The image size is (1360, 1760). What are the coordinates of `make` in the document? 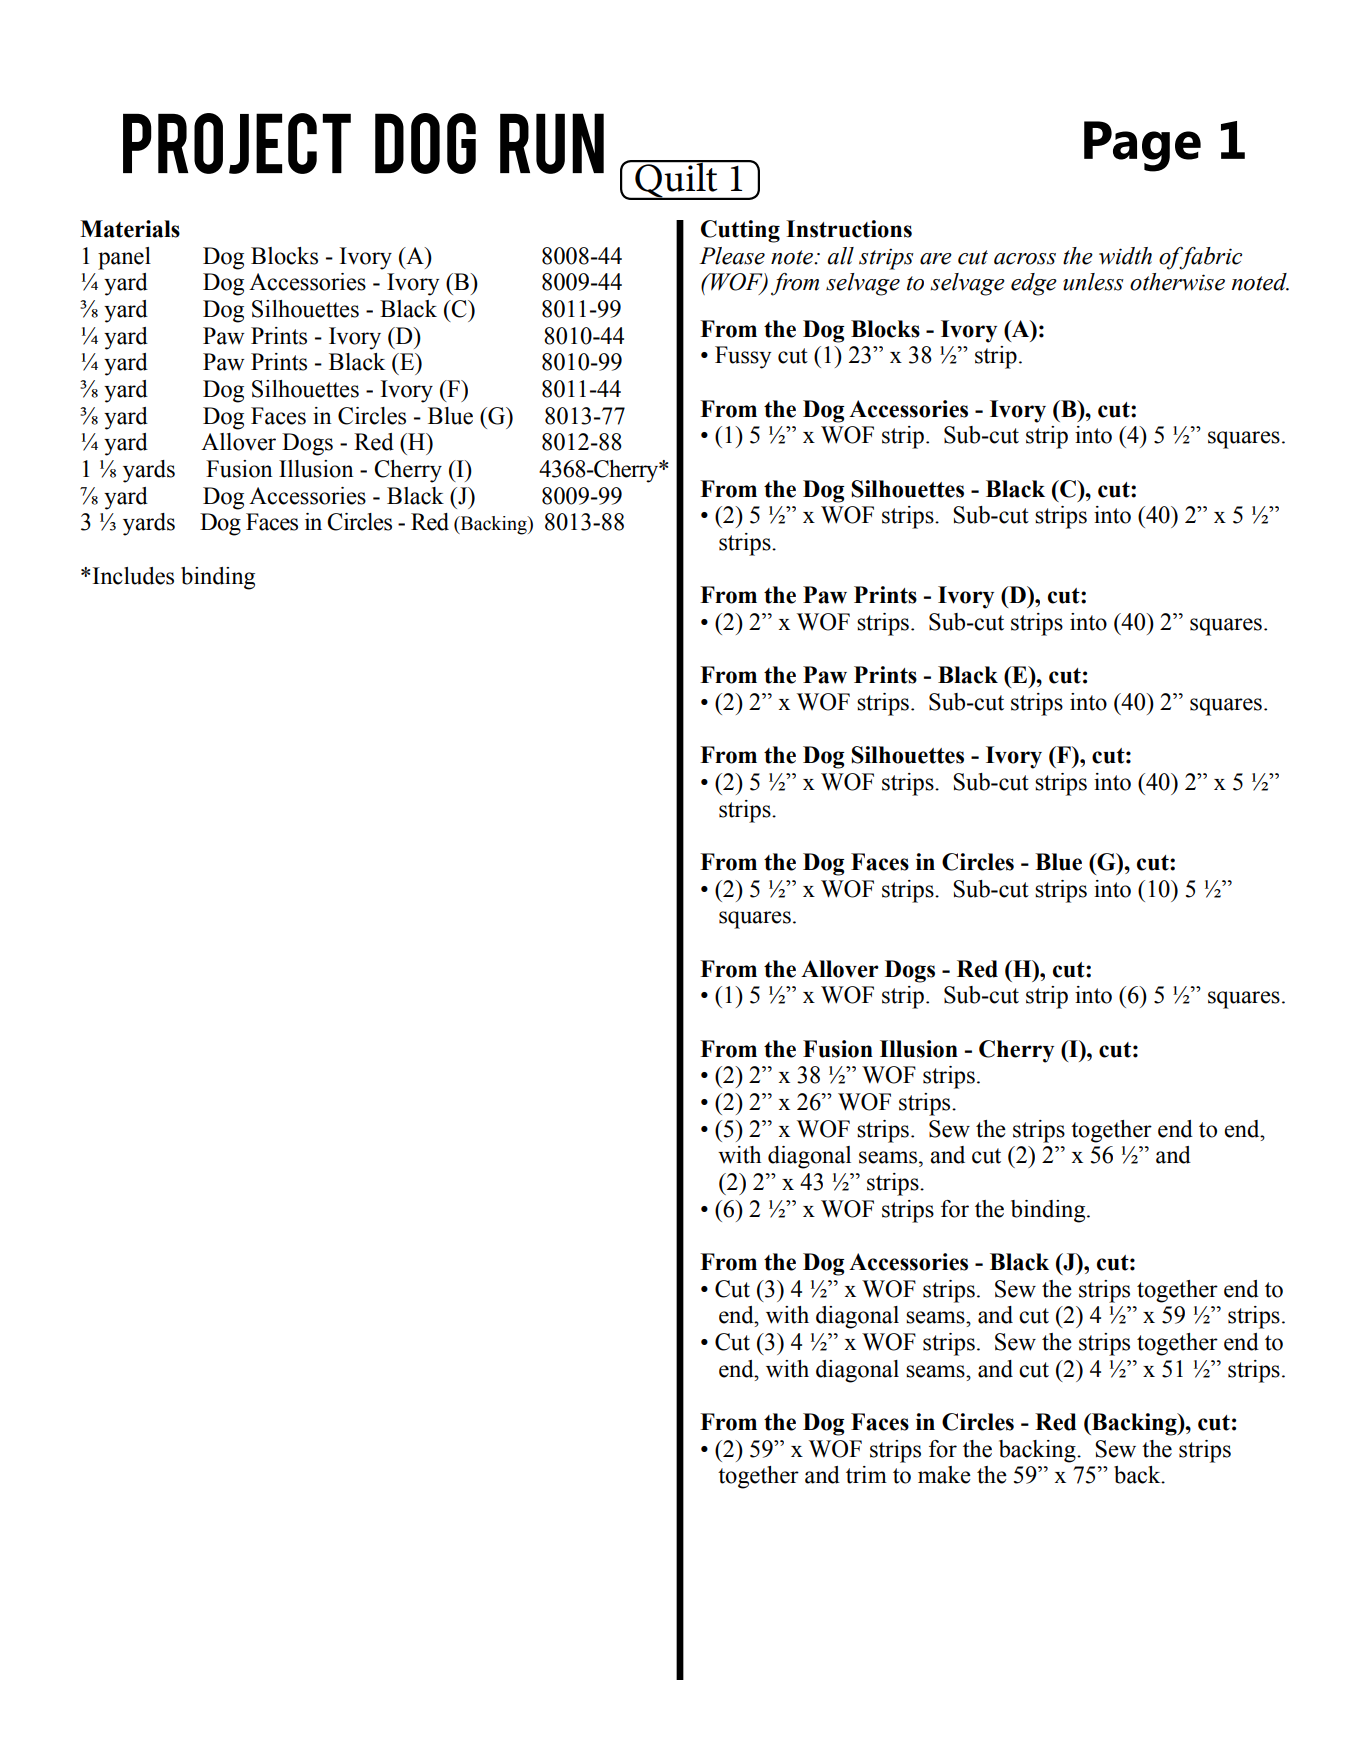 It's located at (944, 1475).
